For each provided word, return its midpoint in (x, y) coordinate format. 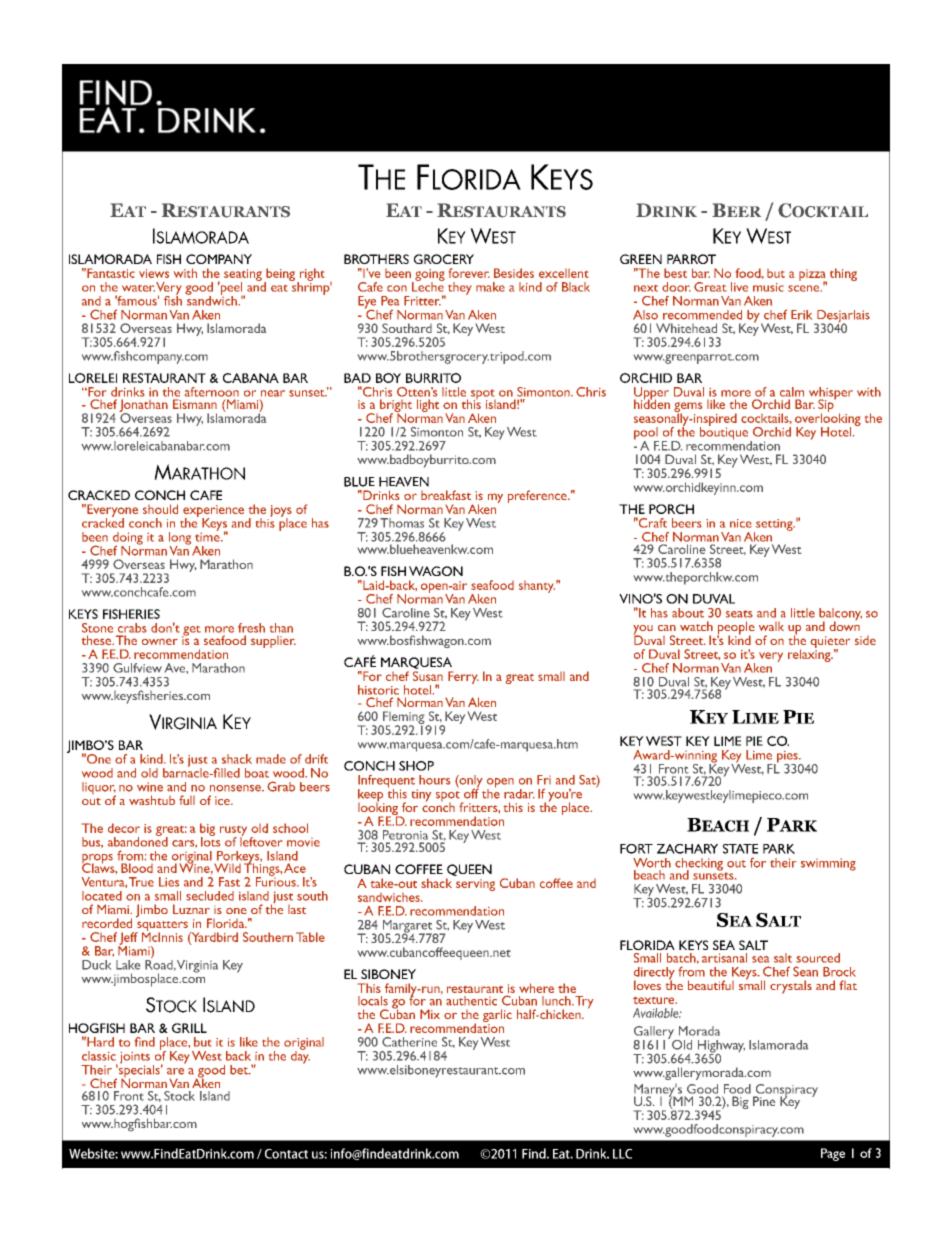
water (138, 288)
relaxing (810, 654)
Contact (286, 1154)
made (271, 759)
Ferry (463, 677)
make (490, 287)
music (768, 287)
